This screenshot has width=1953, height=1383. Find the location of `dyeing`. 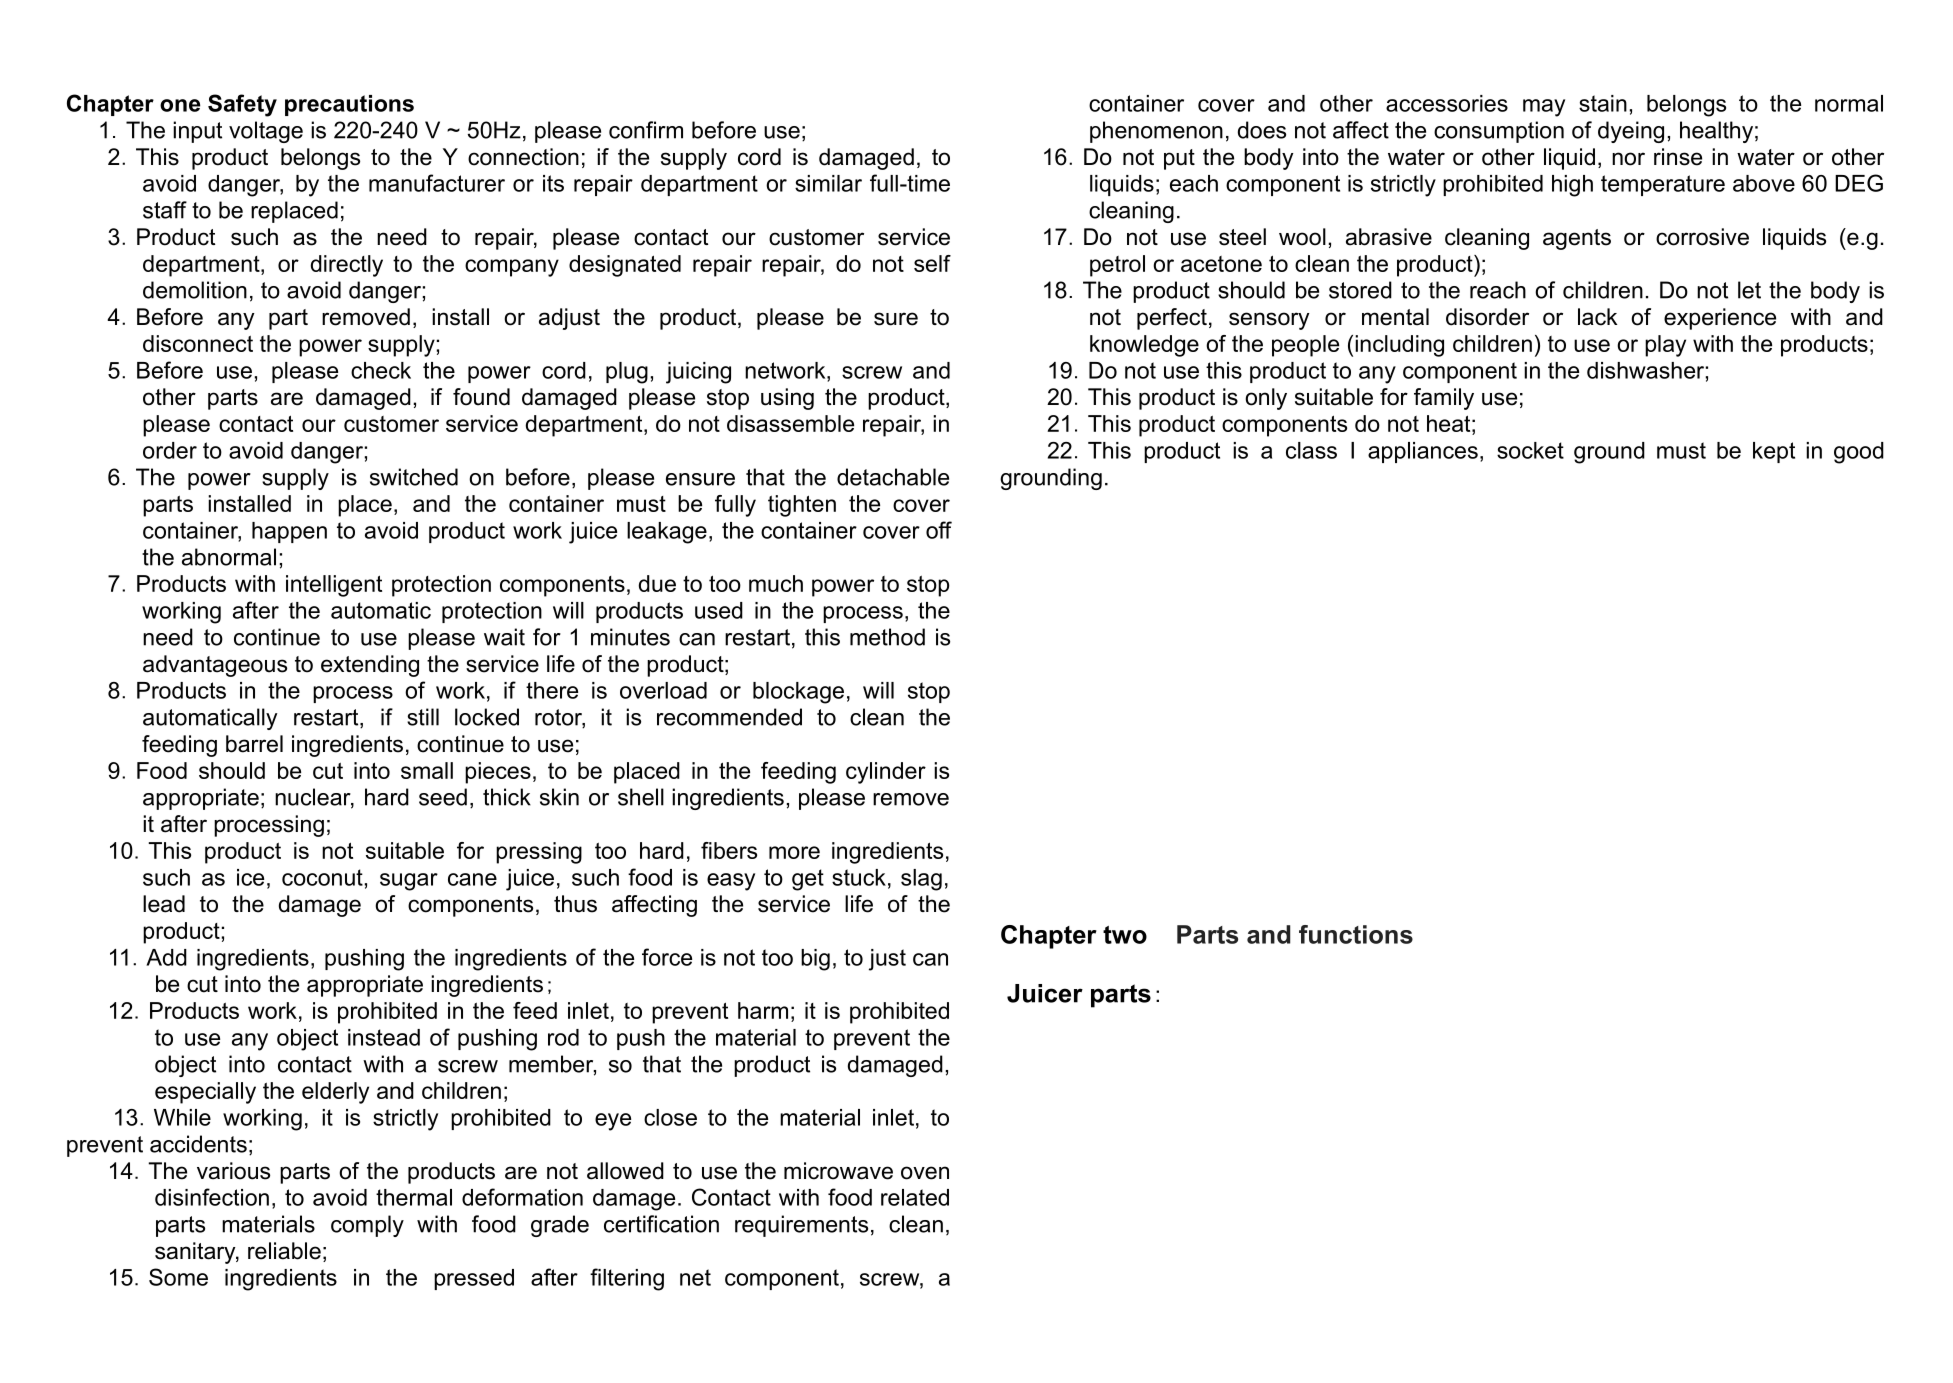

dyeing is located at coordinates (1631, 132).
